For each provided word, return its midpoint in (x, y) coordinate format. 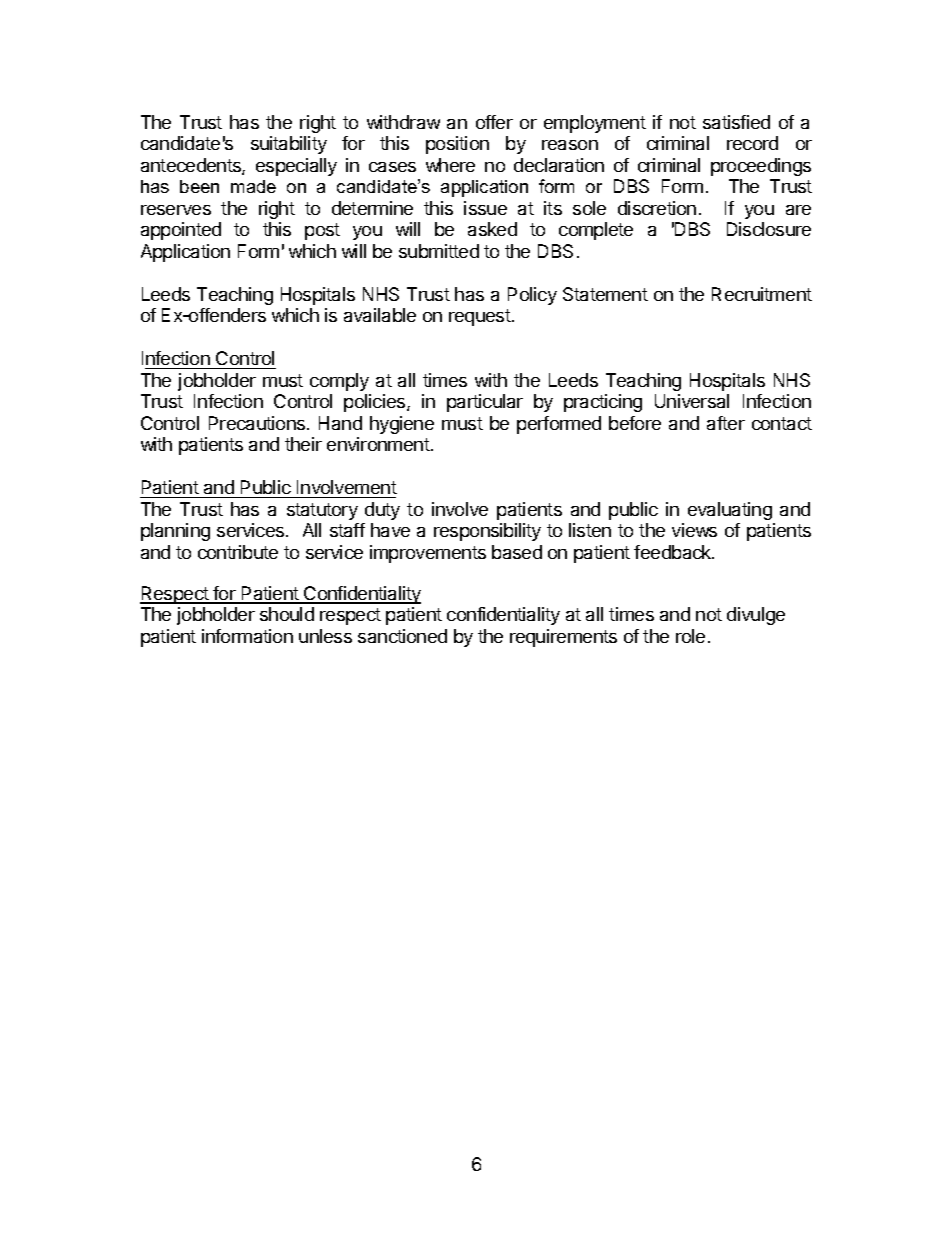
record (752, 143)
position (457, 145)
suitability (289, 145)
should (287, 614)
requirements (563, 638)
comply (339, 382)
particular (485, 403)
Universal (692, 401)
